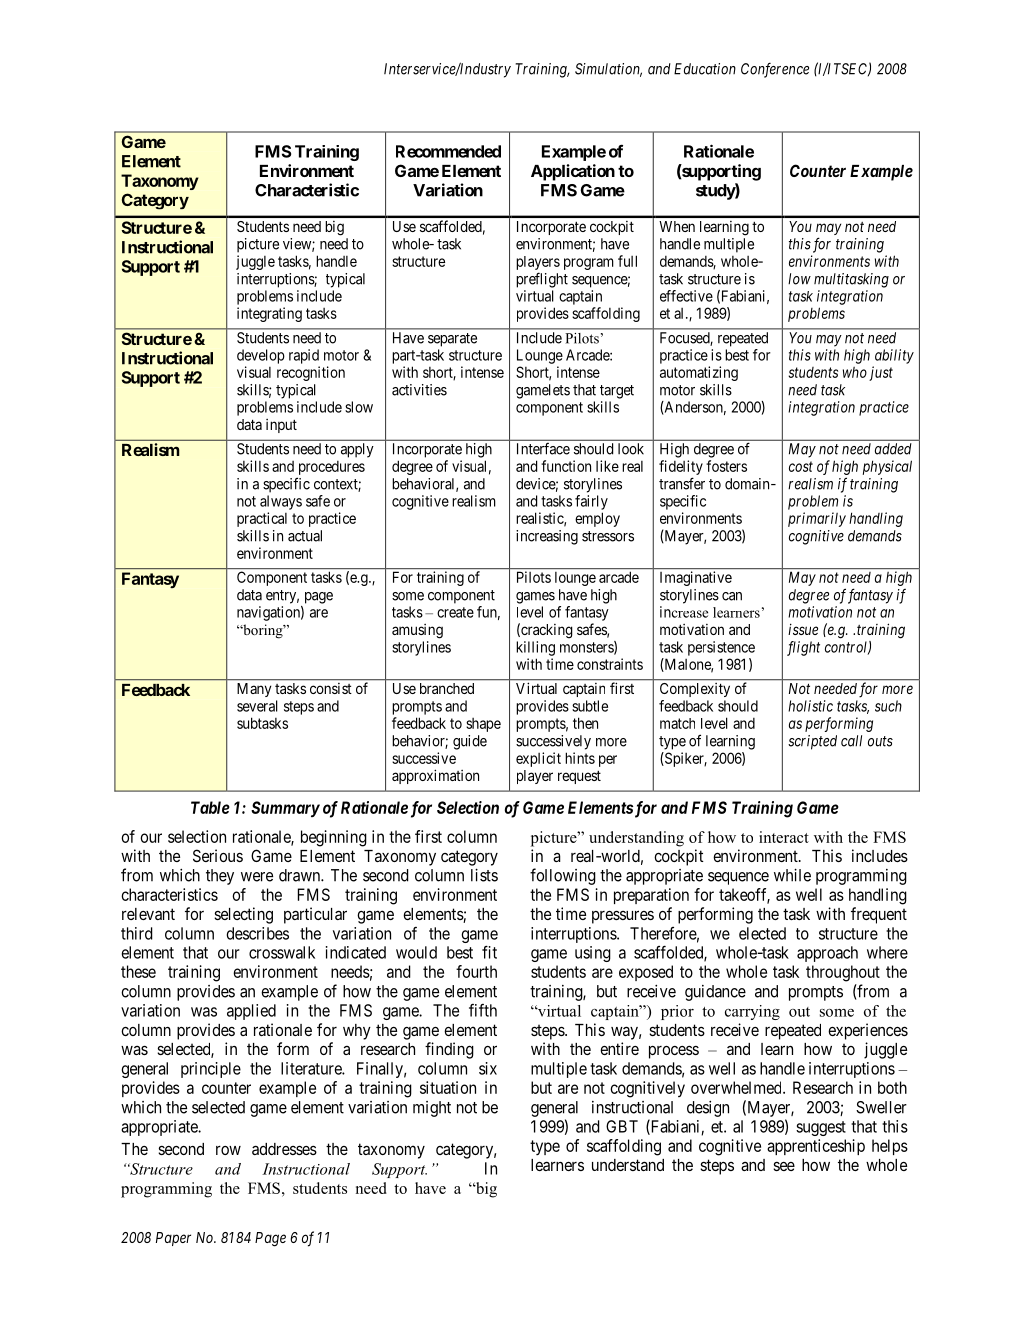  Describe the element at coordinates (784, 1166) in the screenshot. I see `see` at that location.
